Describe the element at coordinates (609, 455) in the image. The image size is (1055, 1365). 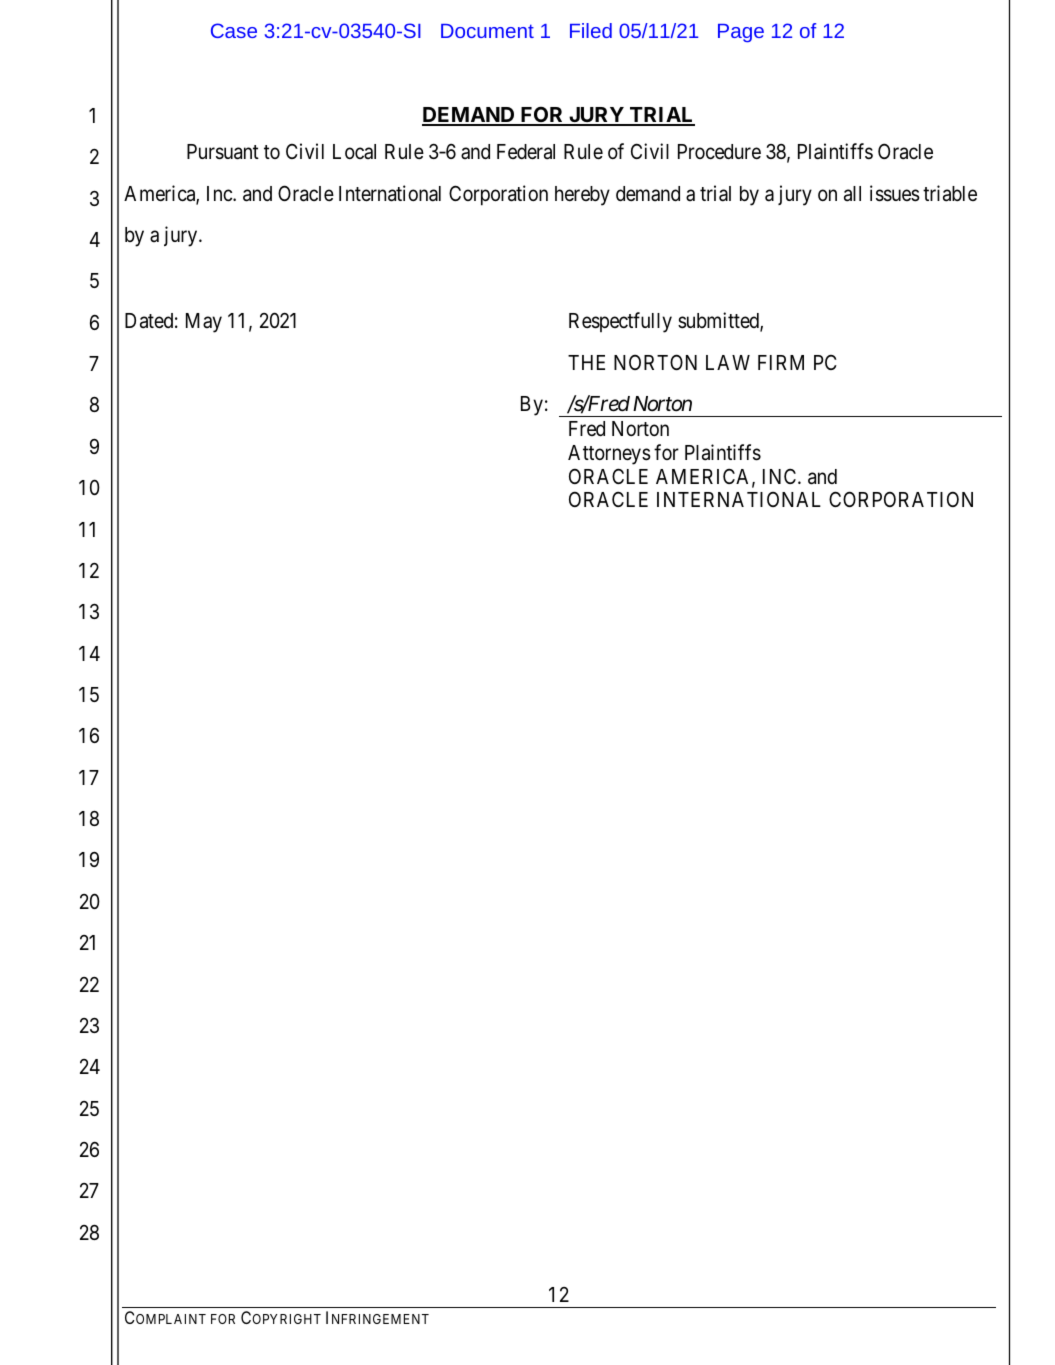
I see `Attorneys` at that location.
